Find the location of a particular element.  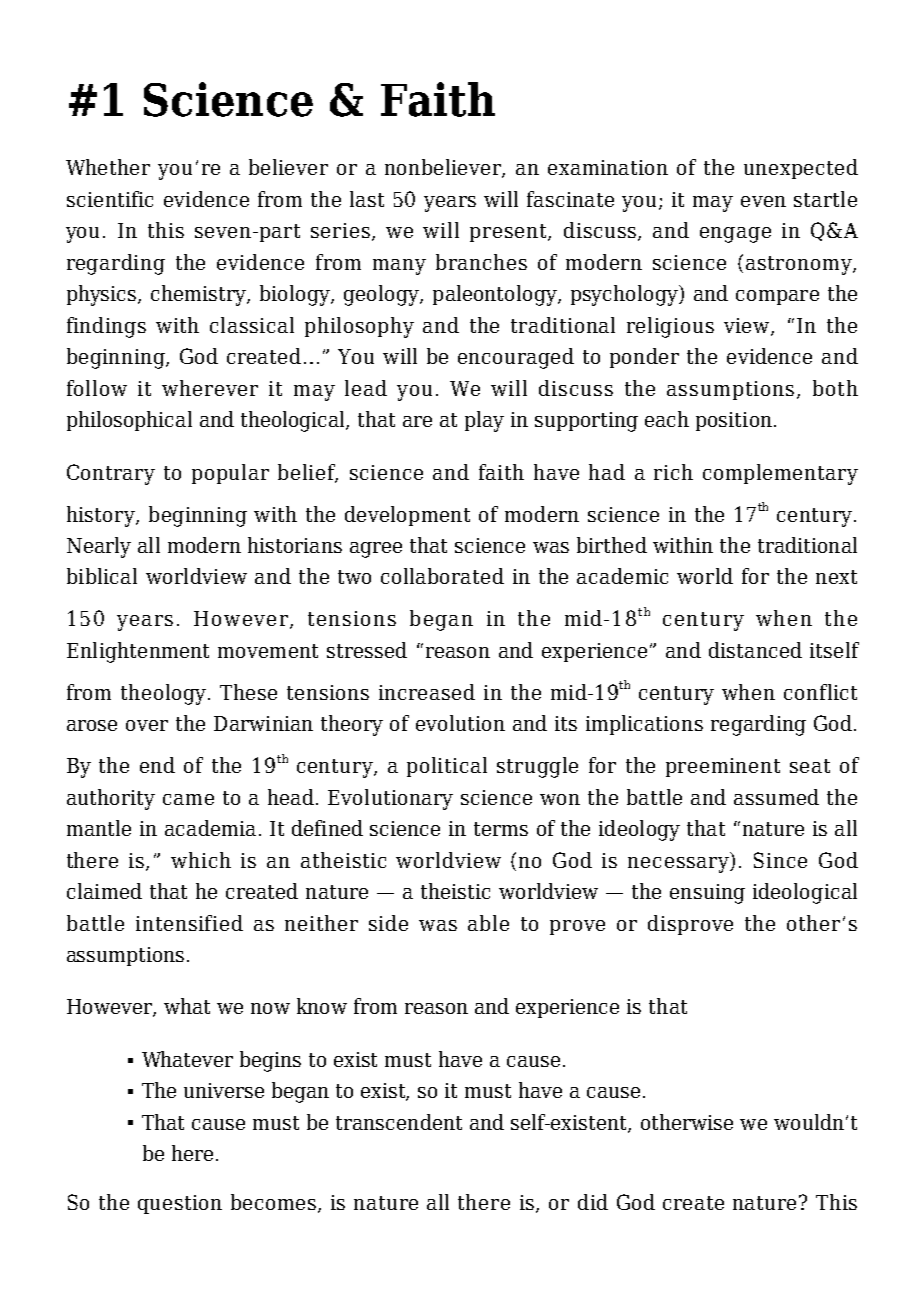

question is located at coordinates (180, 1204).
